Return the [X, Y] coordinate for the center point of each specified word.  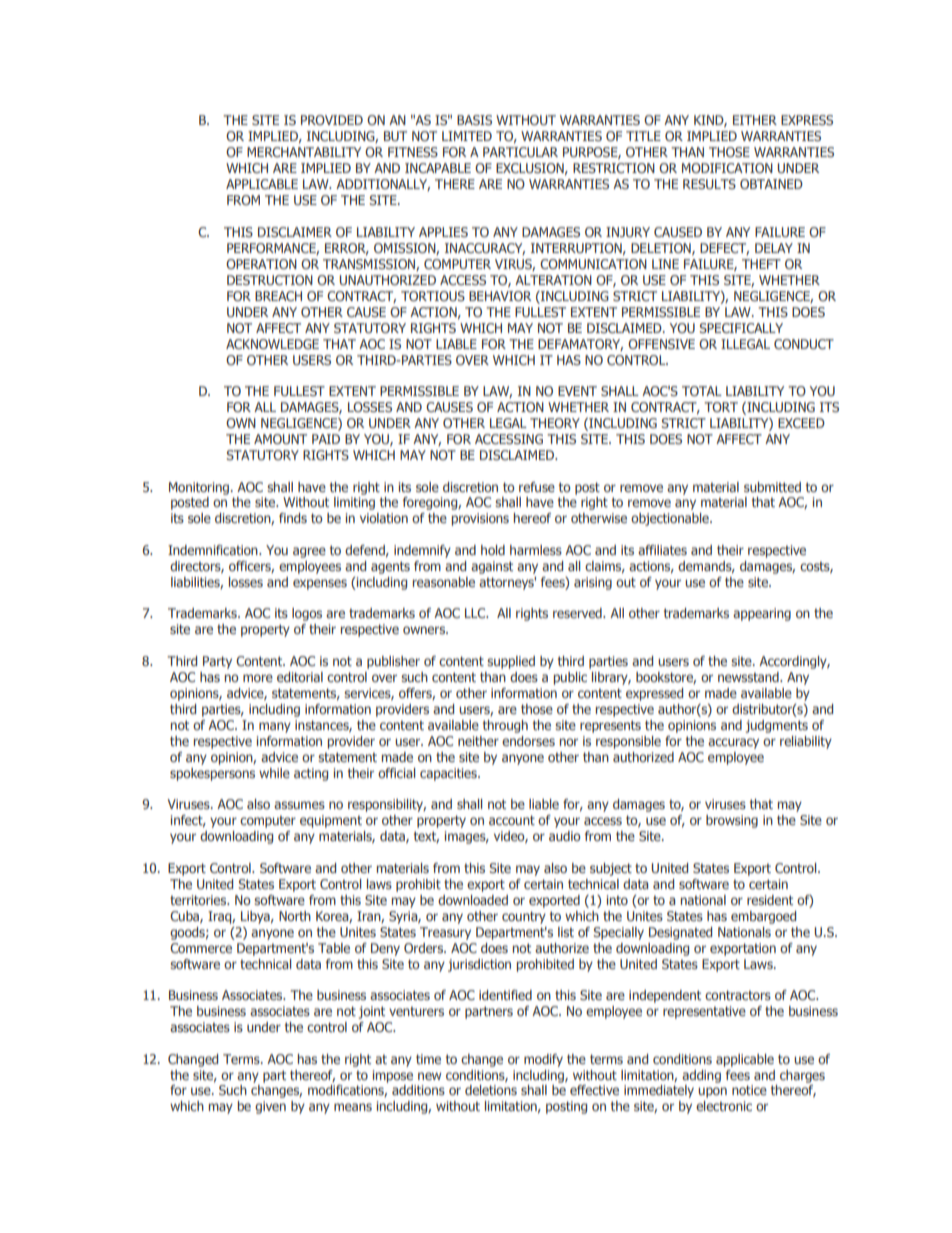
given [270, 1107]
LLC [476, 613]
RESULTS [709, 184]
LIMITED [467, 136]
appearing [762, 614]
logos [307, 614]
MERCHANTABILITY [304, 152]
